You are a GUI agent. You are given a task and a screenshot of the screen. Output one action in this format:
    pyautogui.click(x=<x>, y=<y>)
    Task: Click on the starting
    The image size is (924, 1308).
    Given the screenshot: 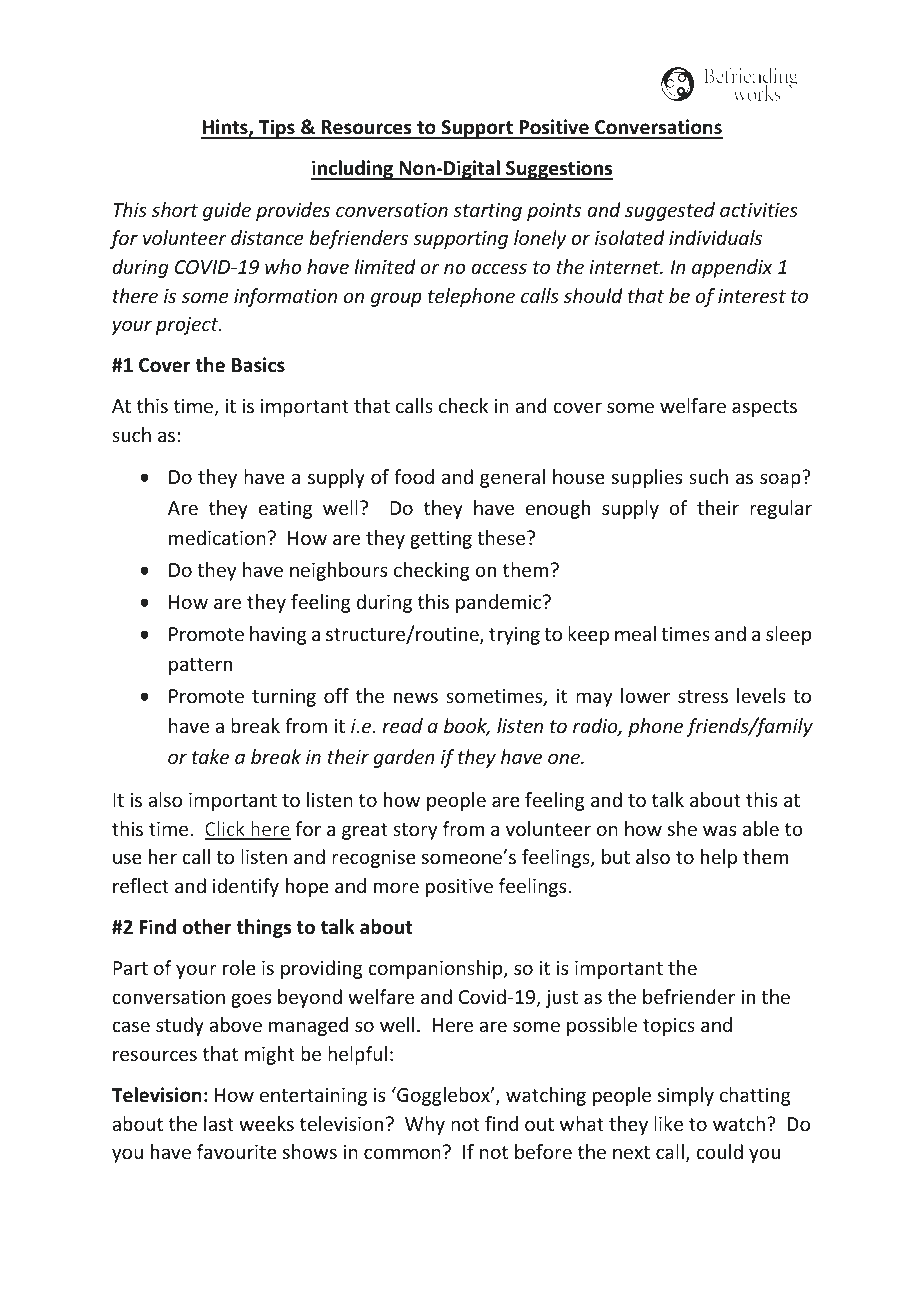 What is the action you would take?
    pyautogui.click(x=487, y=212)
